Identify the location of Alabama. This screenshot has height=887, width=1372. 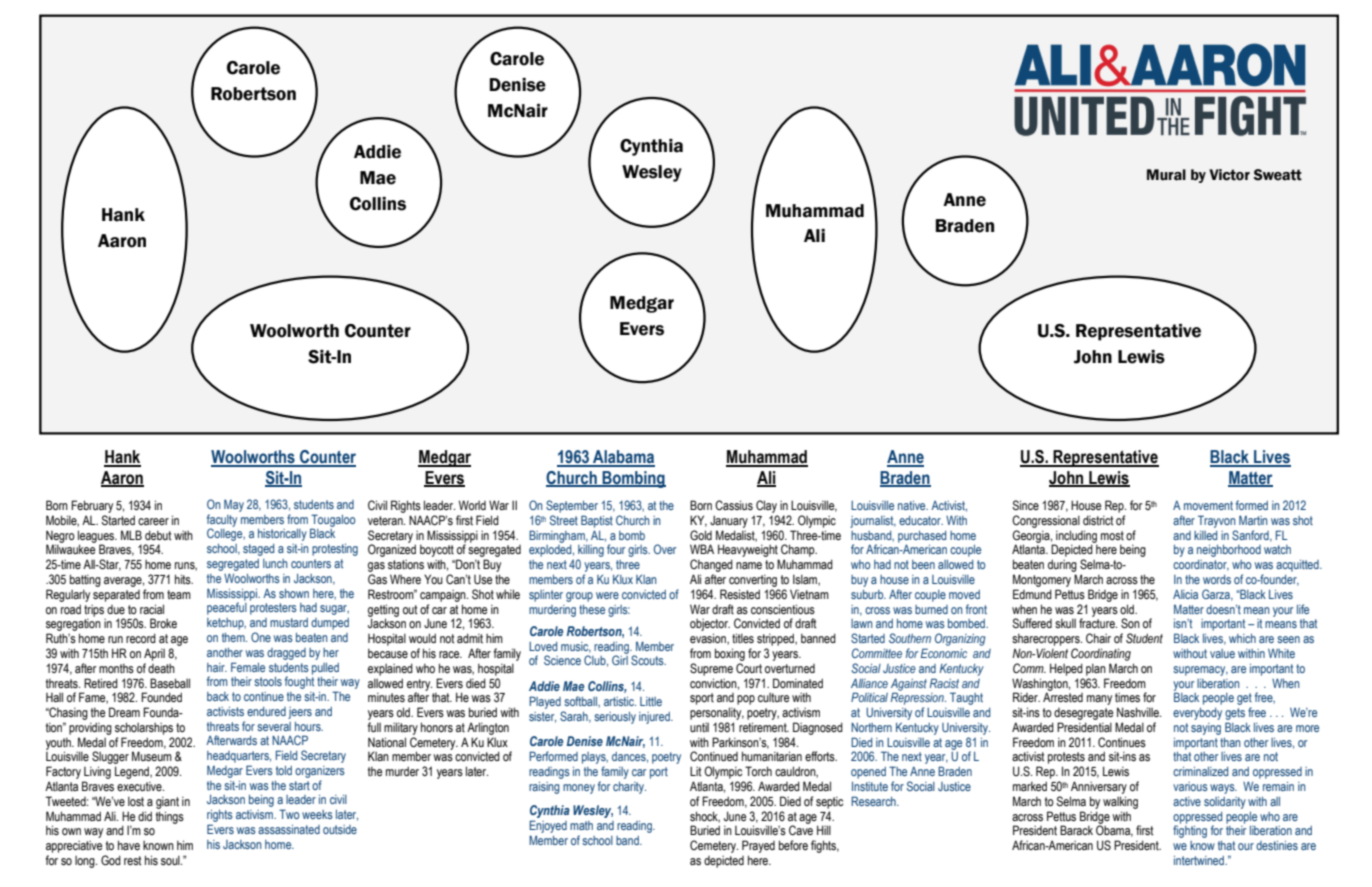
(623, 458).
